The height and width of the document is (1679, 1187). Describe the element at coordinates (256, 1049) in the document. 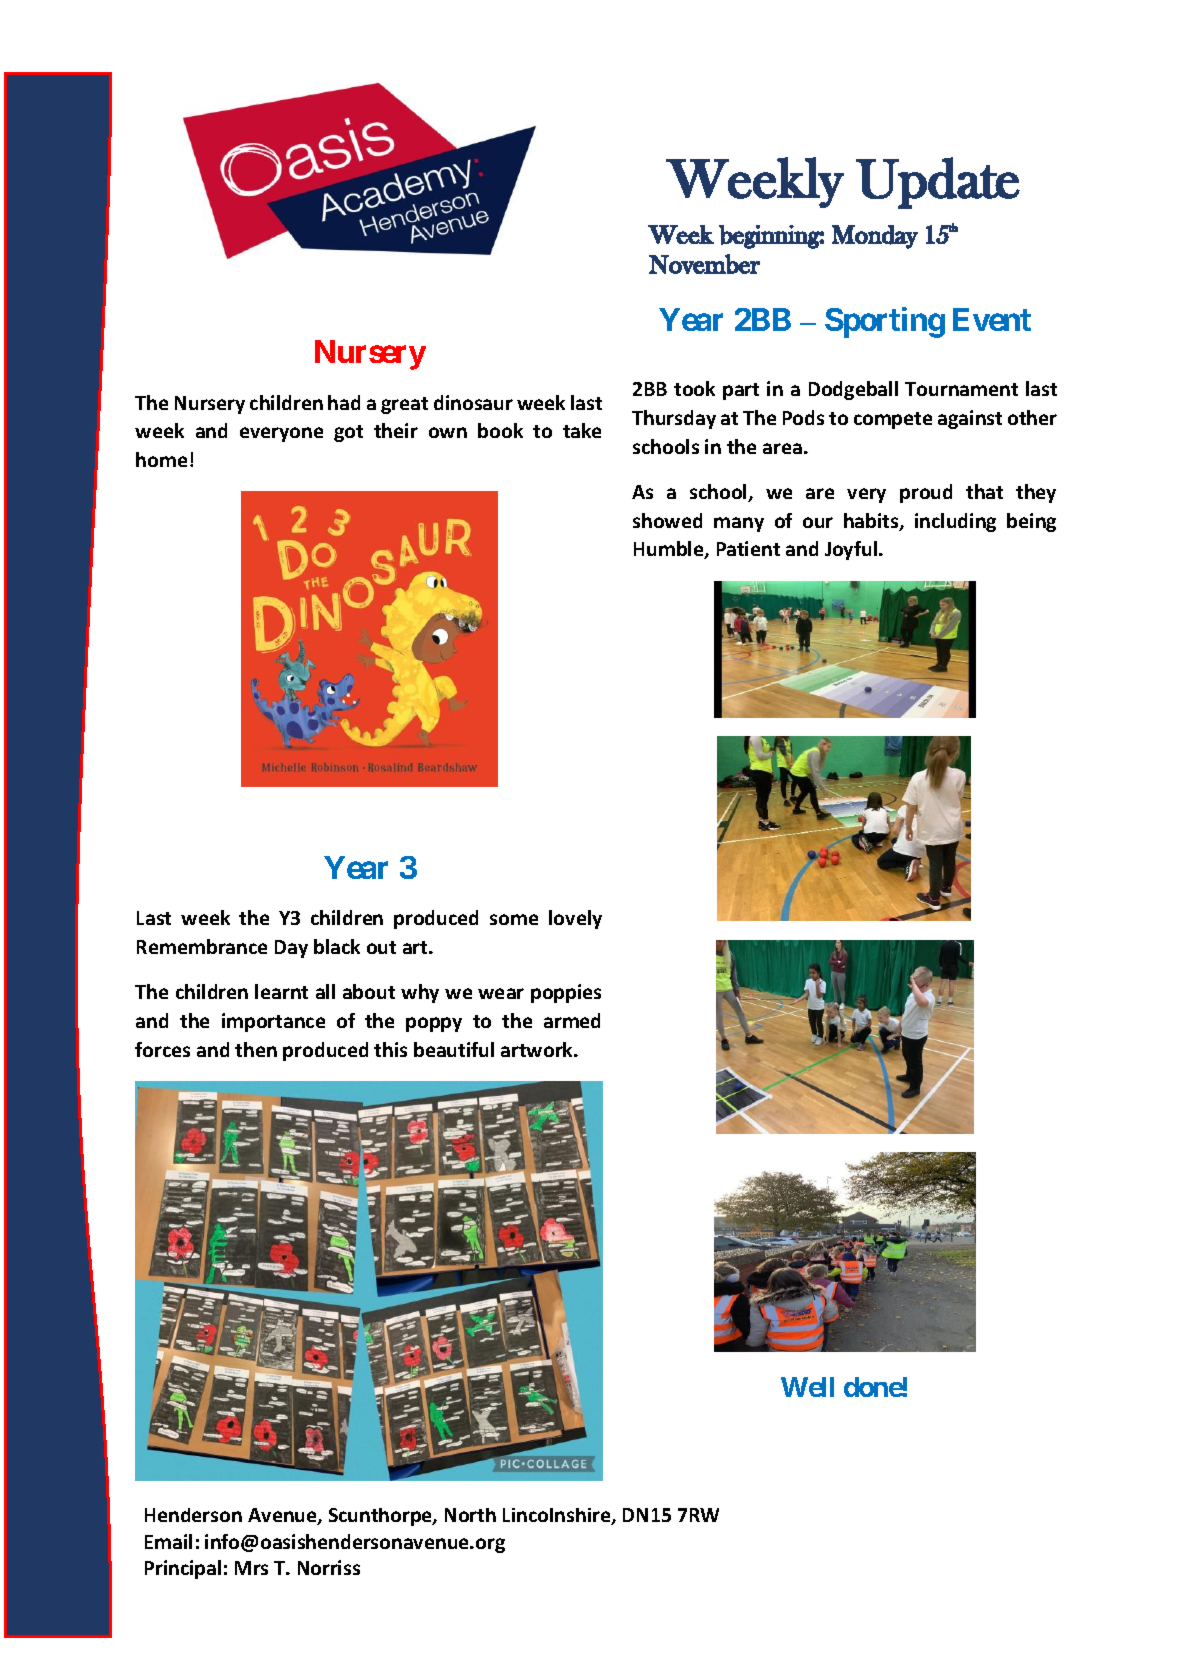

I see `then` at that location.
